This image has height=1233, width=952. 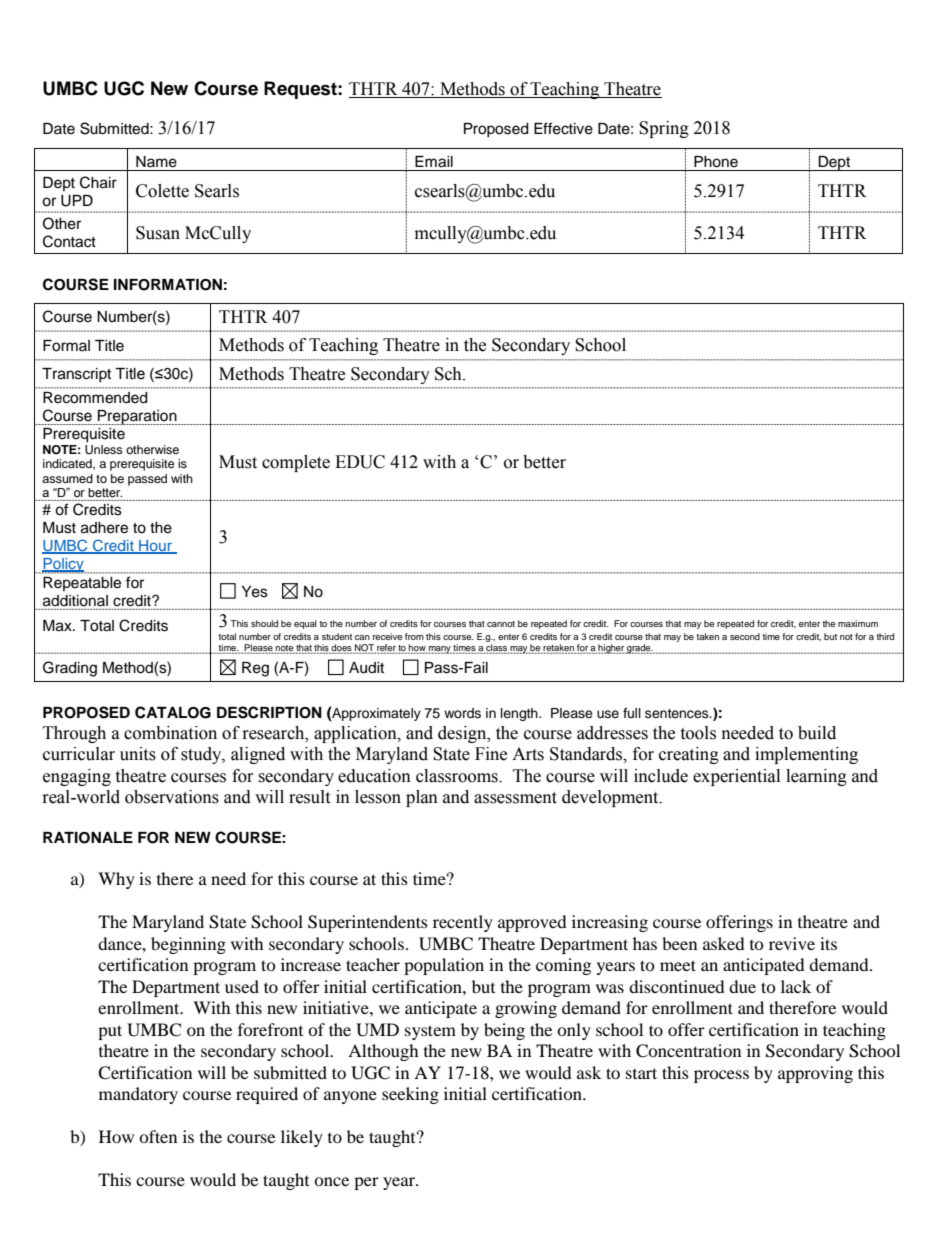 What do you see at coordinates (463, 923) in the image?
I see `recently` at bounding box center [463, 923].
